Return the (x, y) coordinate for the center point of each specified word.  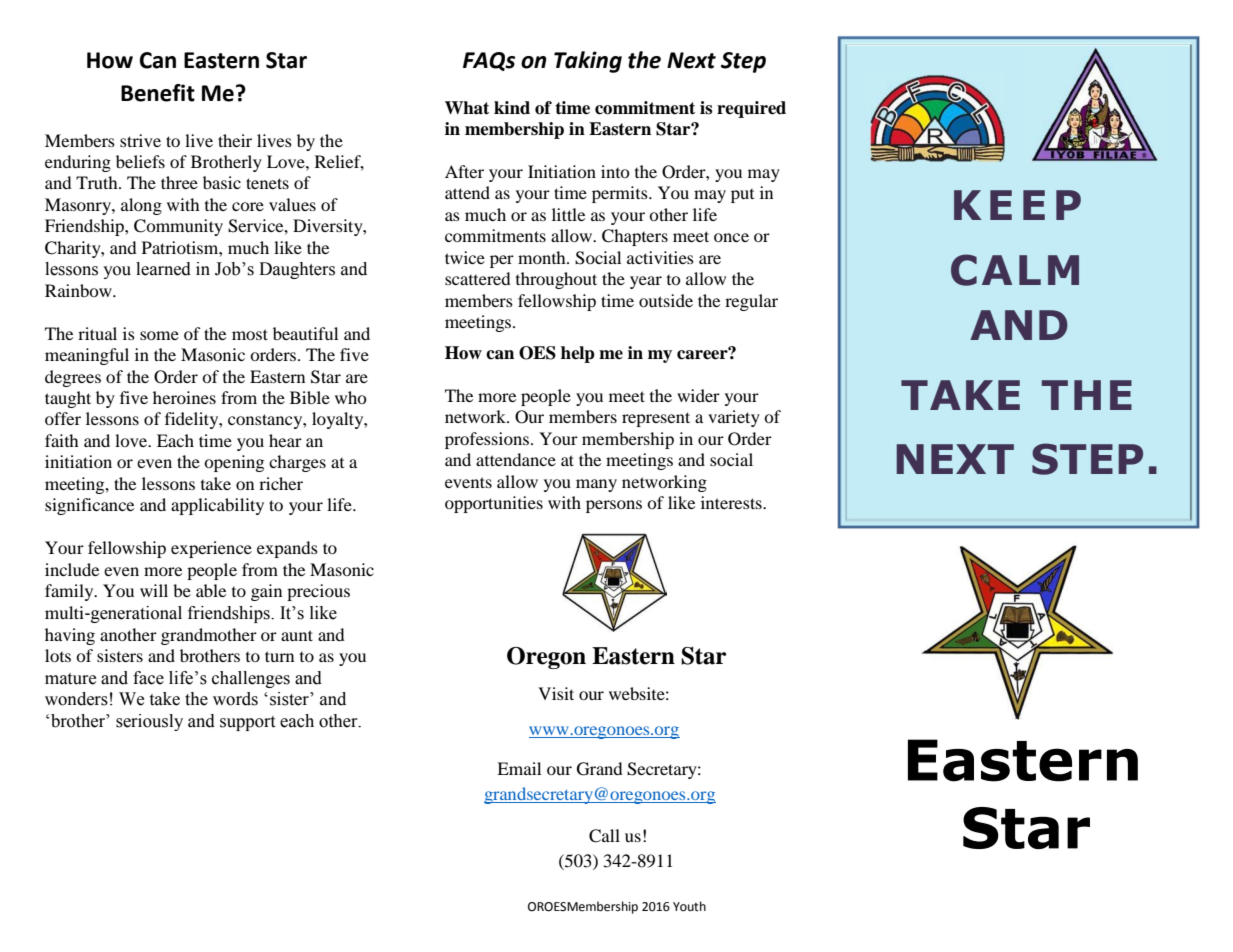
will (154, 590)
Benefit (158, 93)
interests (732, 502)
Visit (556, 693)
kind (512, 108)
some (159, 335)
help (578, 354)
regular (751, 302)
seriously (149, 722)
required (751, 109)
